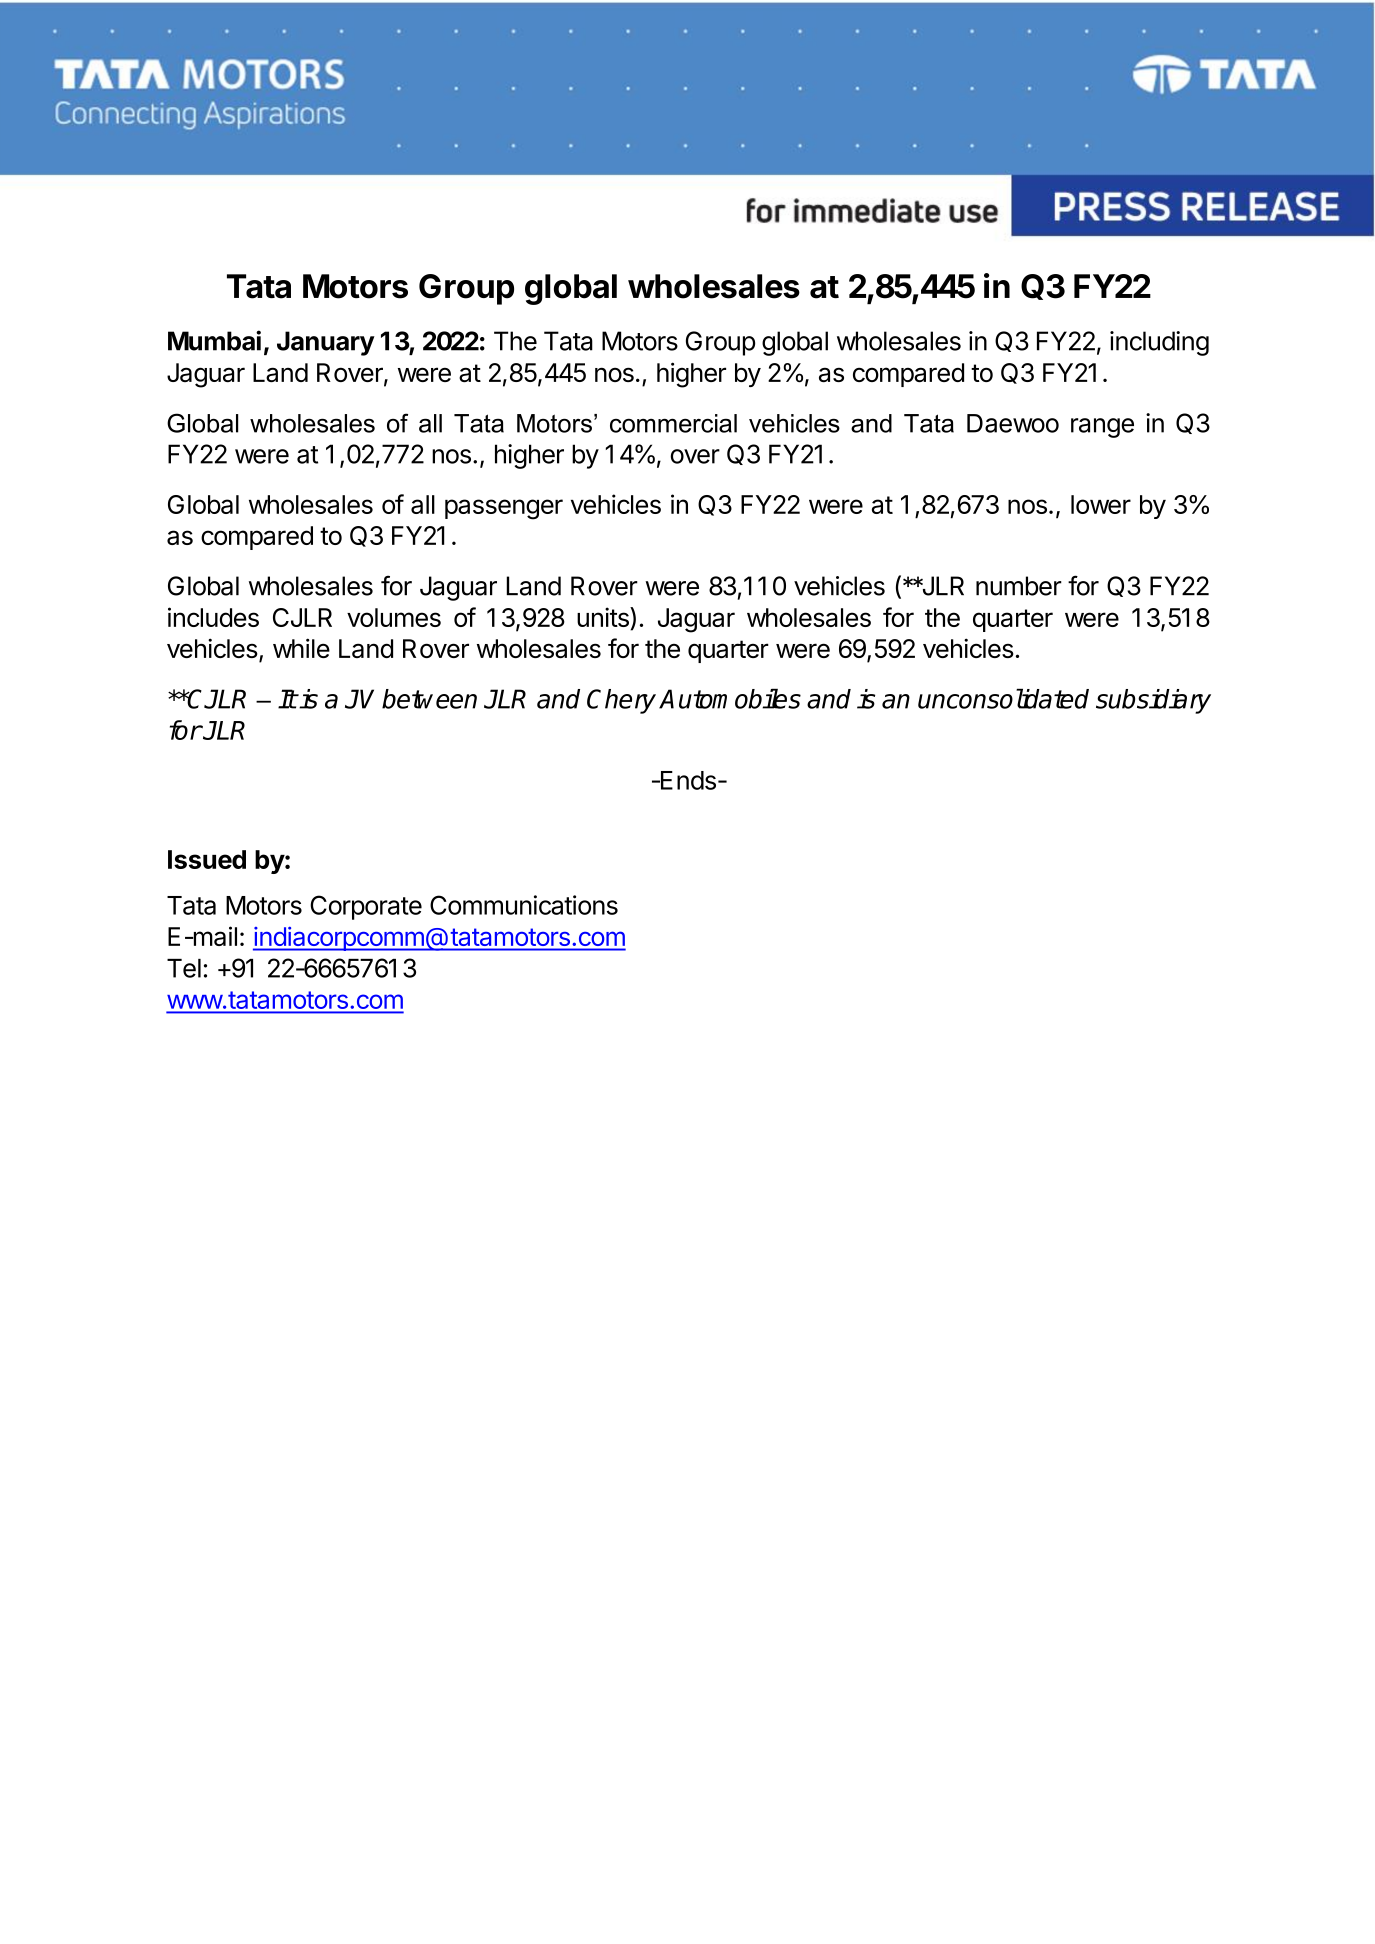 Image resolution: width=1375 pixels, height=1944 pixels. I want to click on subsidiary, so click(1153, 701).
